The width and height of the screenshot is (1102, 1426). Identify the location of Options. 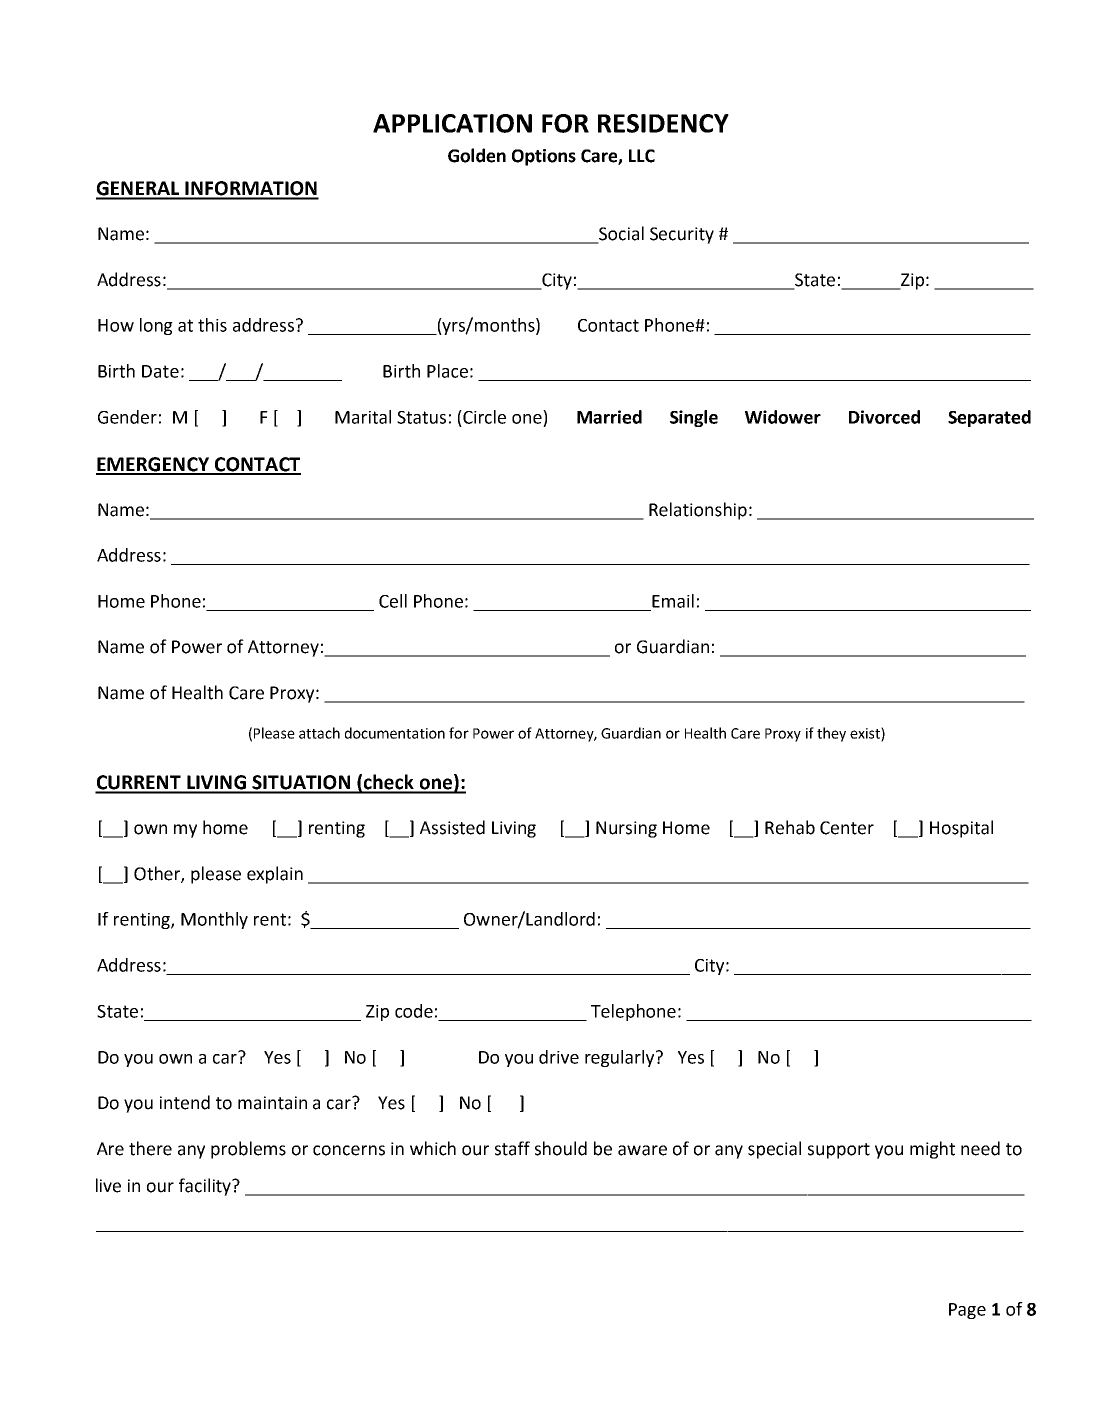
(544, 157).
